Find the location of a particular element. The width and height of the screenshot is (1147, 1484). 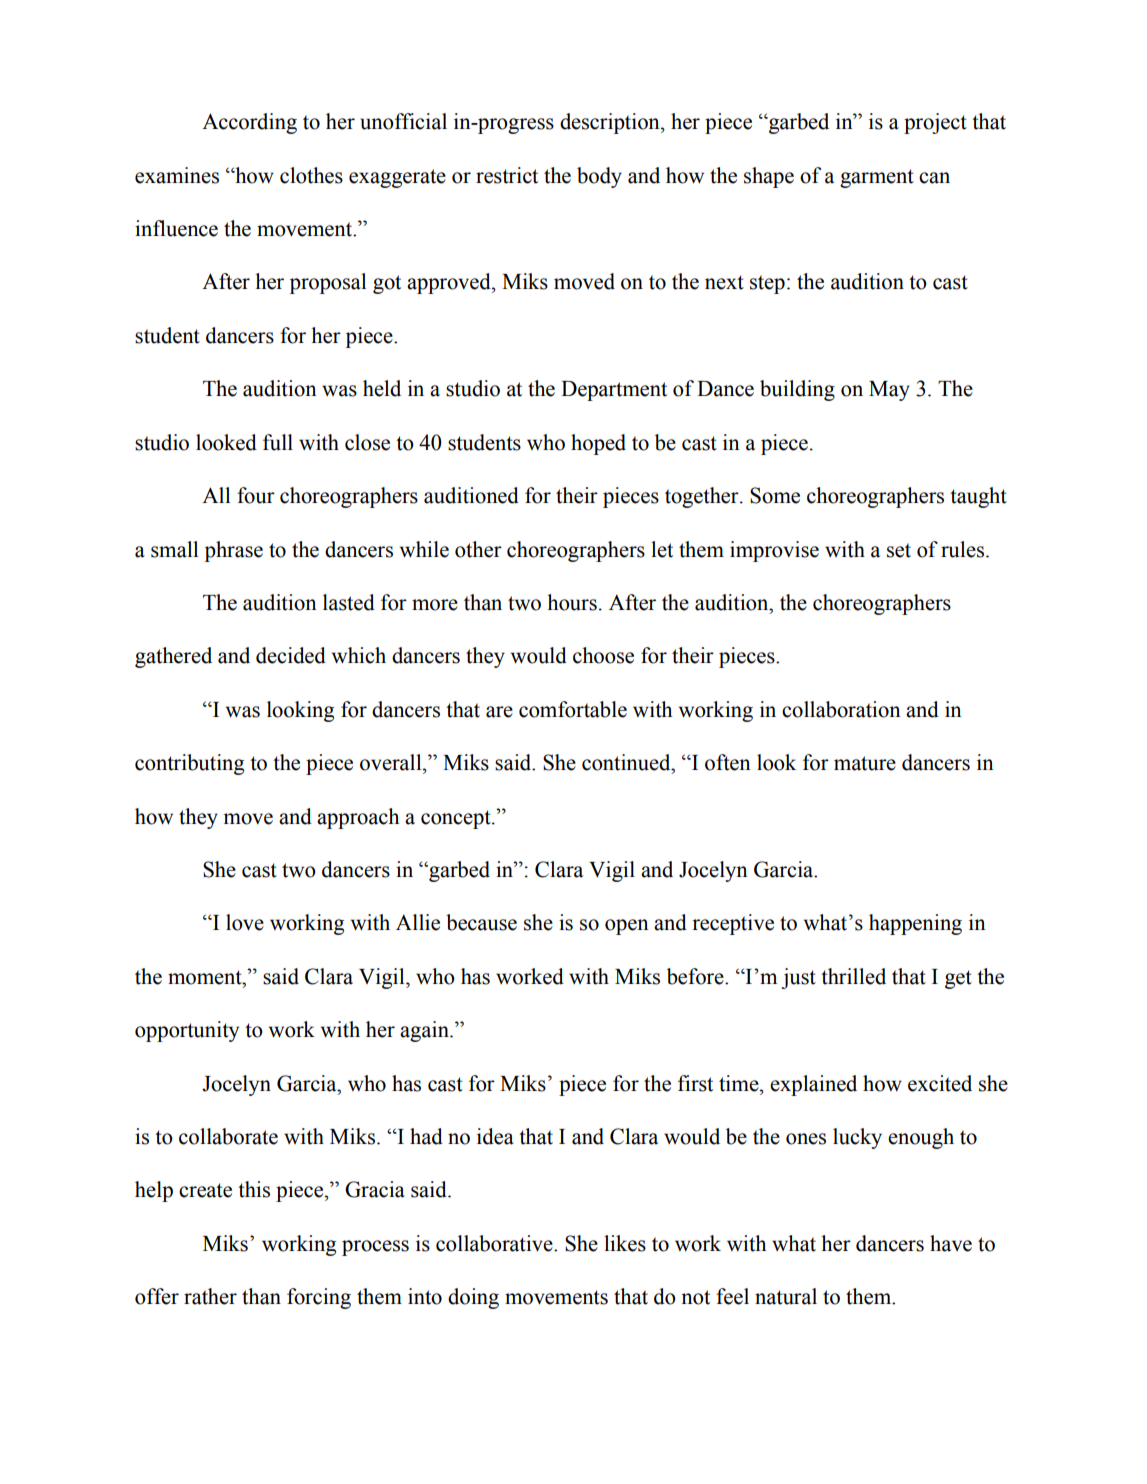

decided is located at coordinates (291, 655).
